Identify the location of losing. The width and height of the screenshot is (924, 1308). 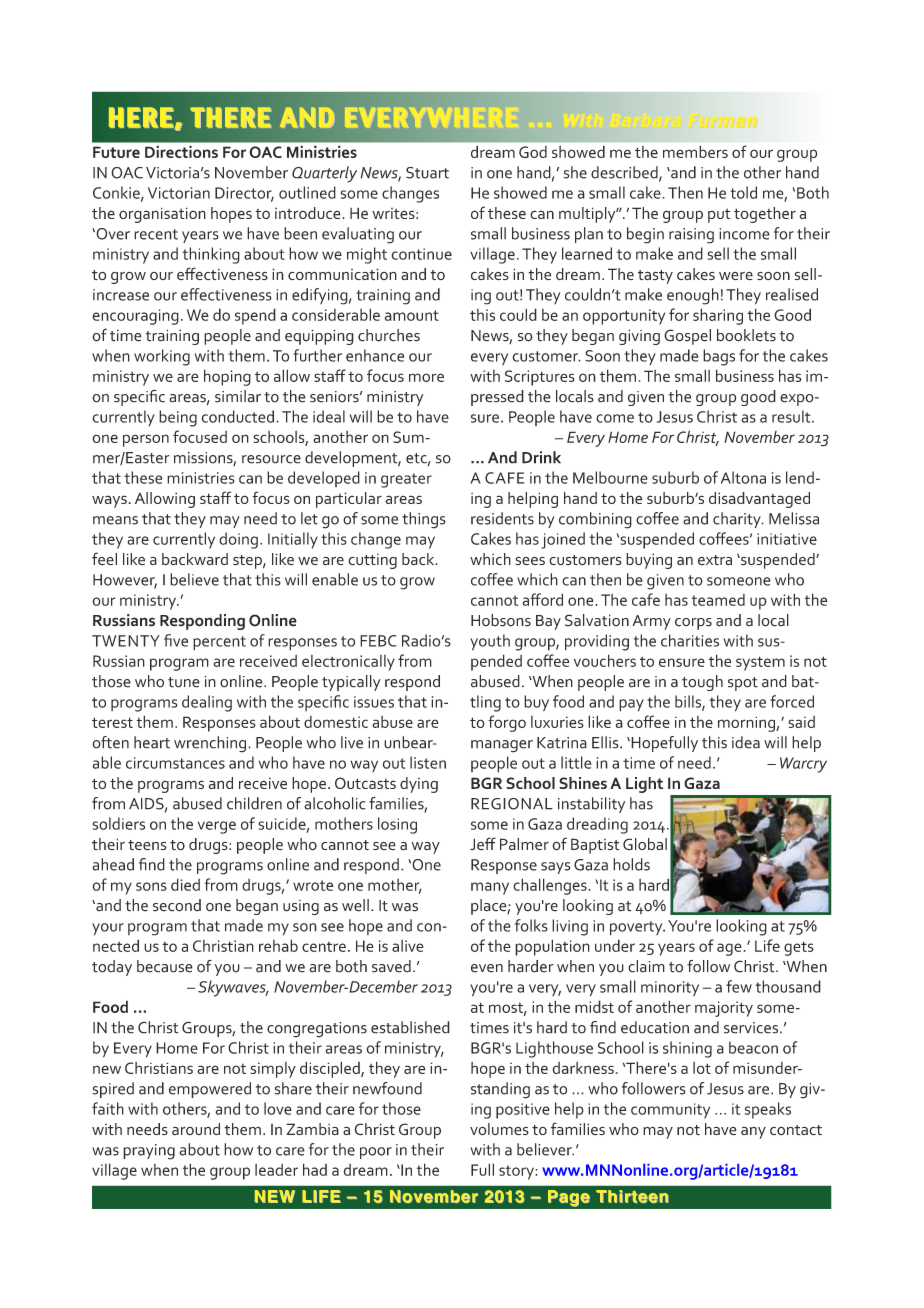
(397, 825).
